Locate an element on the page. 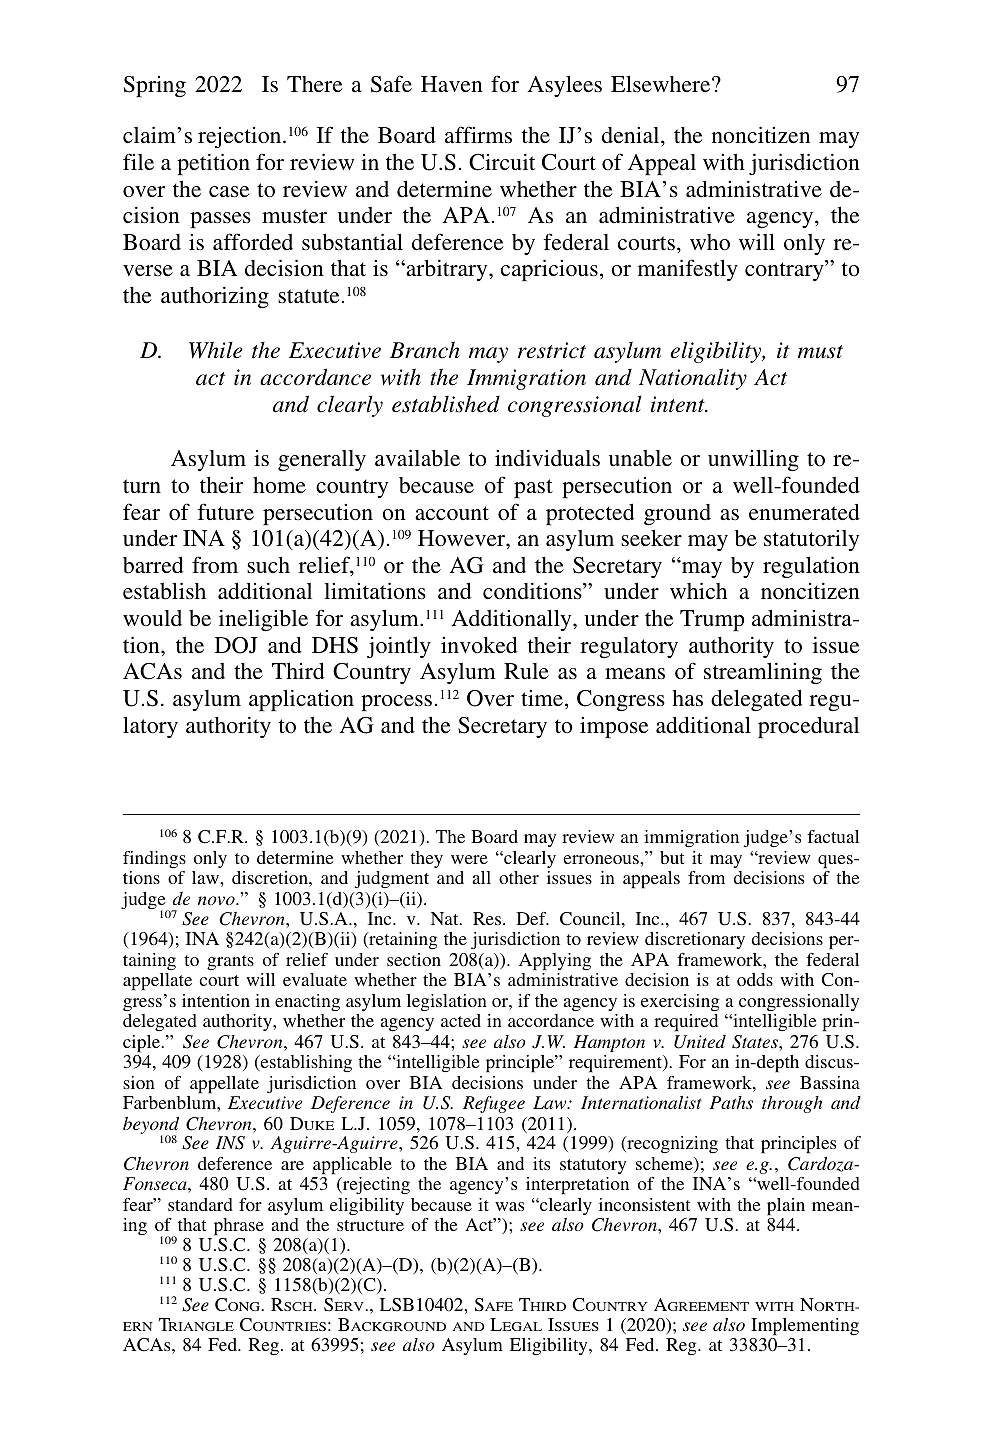  was is located at coordinates (509, 1206).
